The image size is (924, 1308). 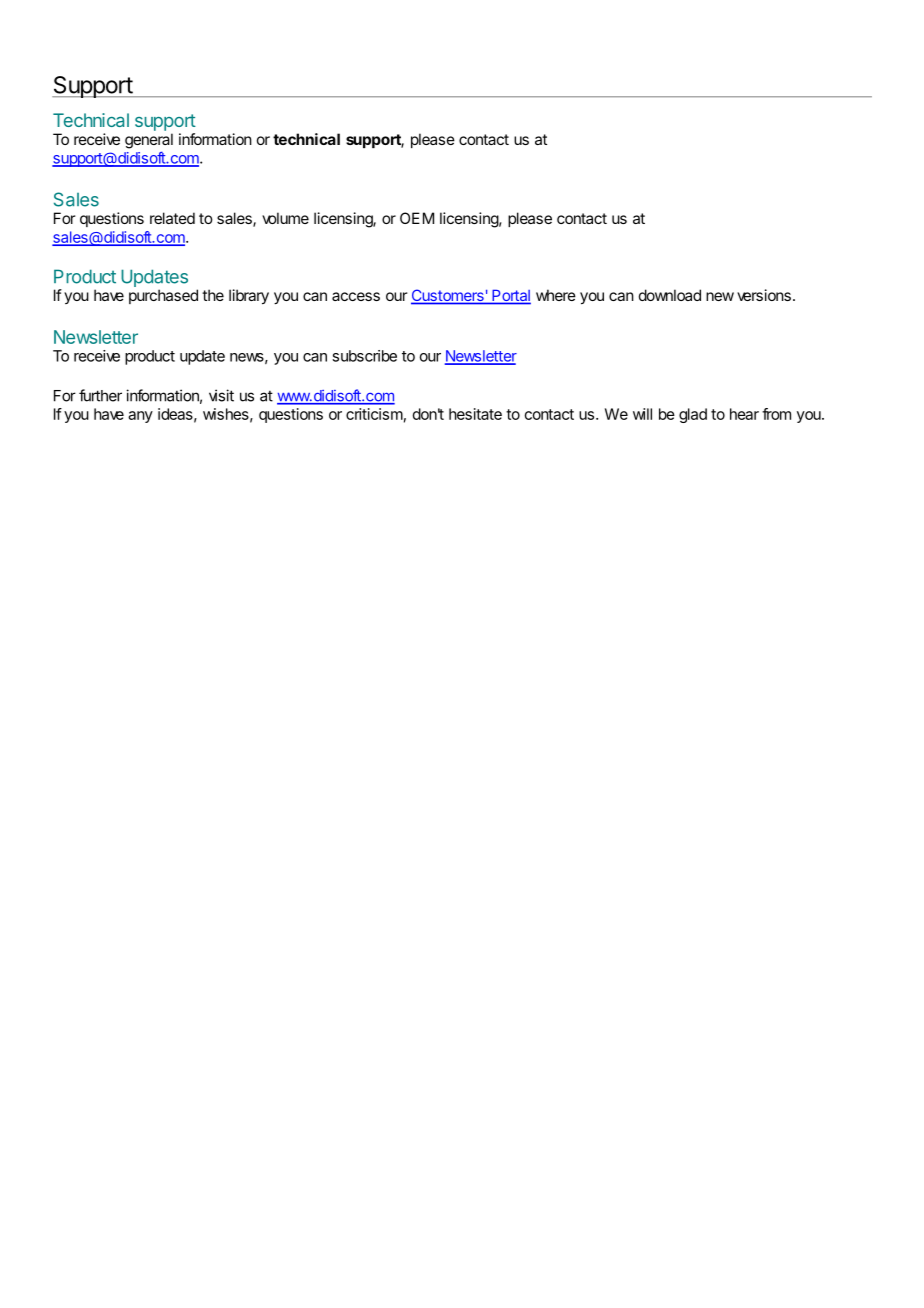 I want to click on Customers, so click(x=448, y=296).
